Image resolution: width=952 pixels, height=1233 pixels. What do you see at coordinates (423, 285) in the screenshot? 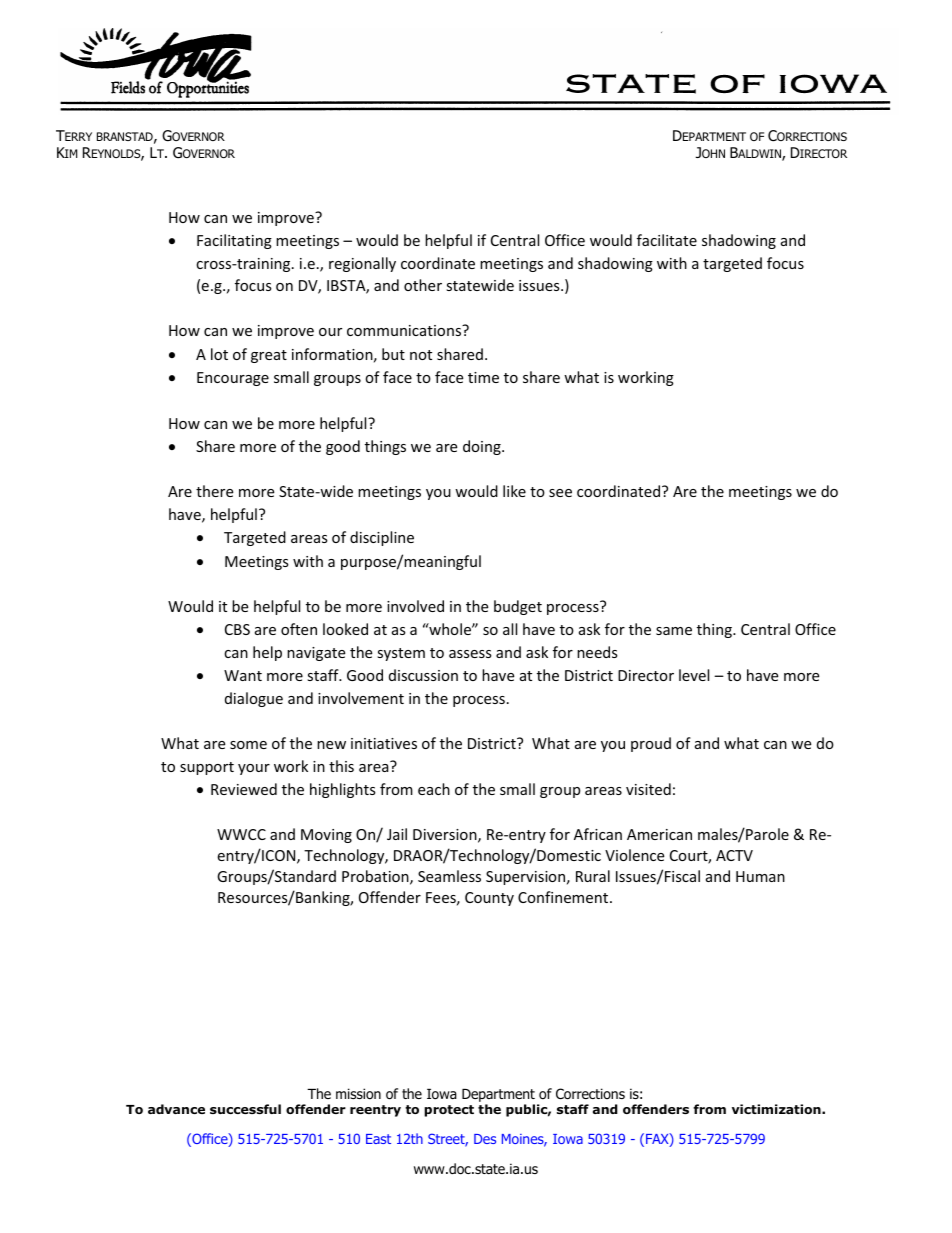
I see `other` at bounding box center [423, 285].
